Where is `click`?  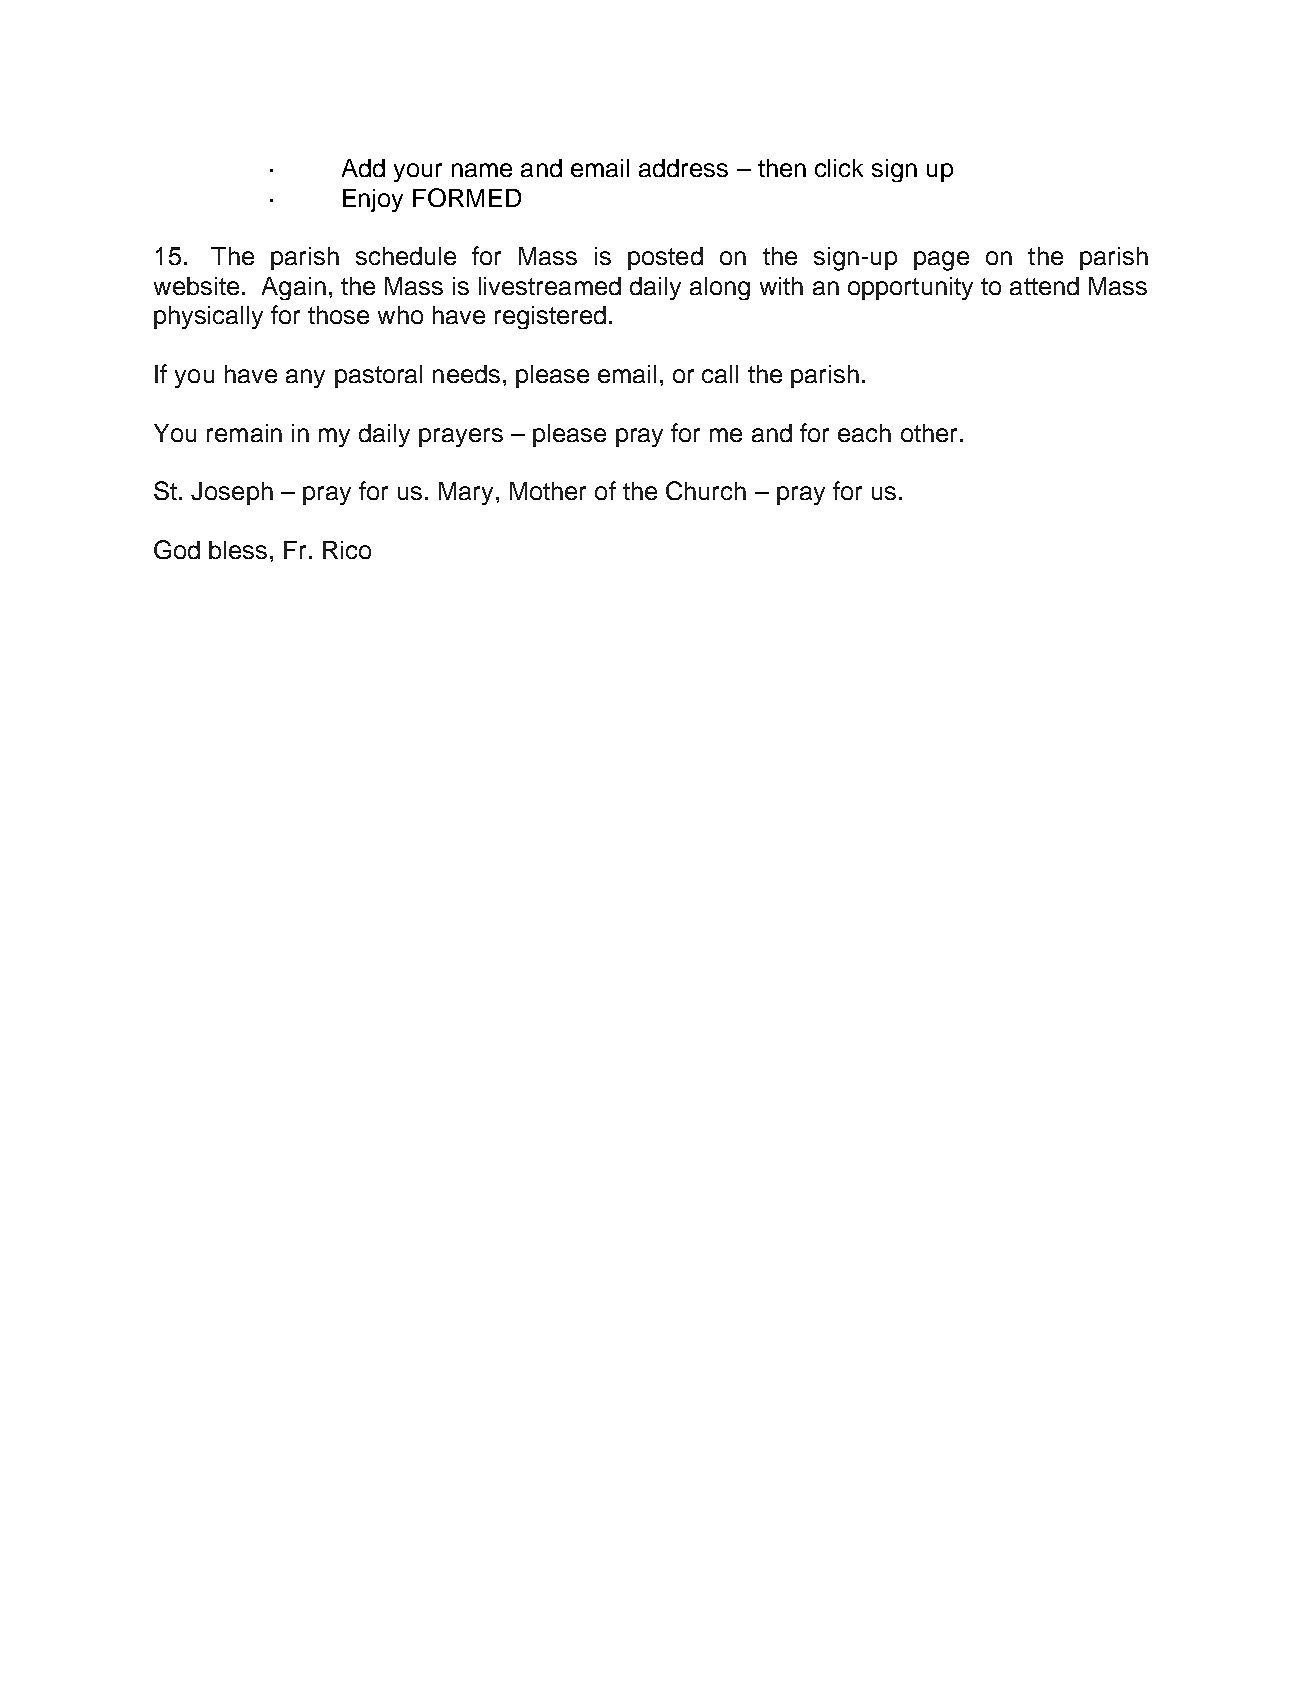
click is located at coordinates (839, 168).
